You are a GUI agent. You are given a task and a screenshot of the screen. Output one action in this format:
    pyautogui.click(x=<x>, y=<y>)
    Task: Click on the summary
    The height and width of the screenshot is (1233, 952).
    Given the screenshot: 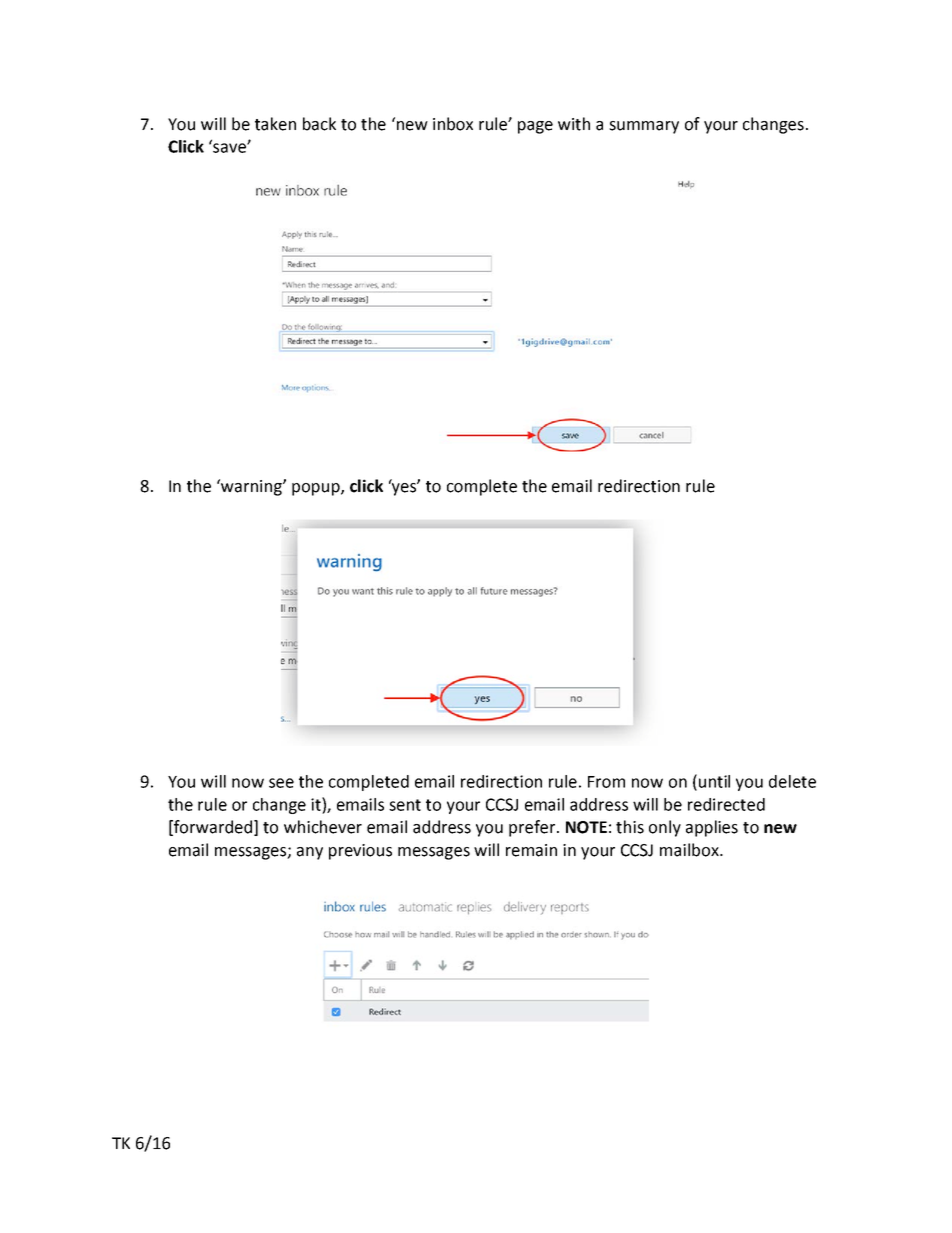 What is the action you would take?
    pyautogui.click(x=644, y=127)
